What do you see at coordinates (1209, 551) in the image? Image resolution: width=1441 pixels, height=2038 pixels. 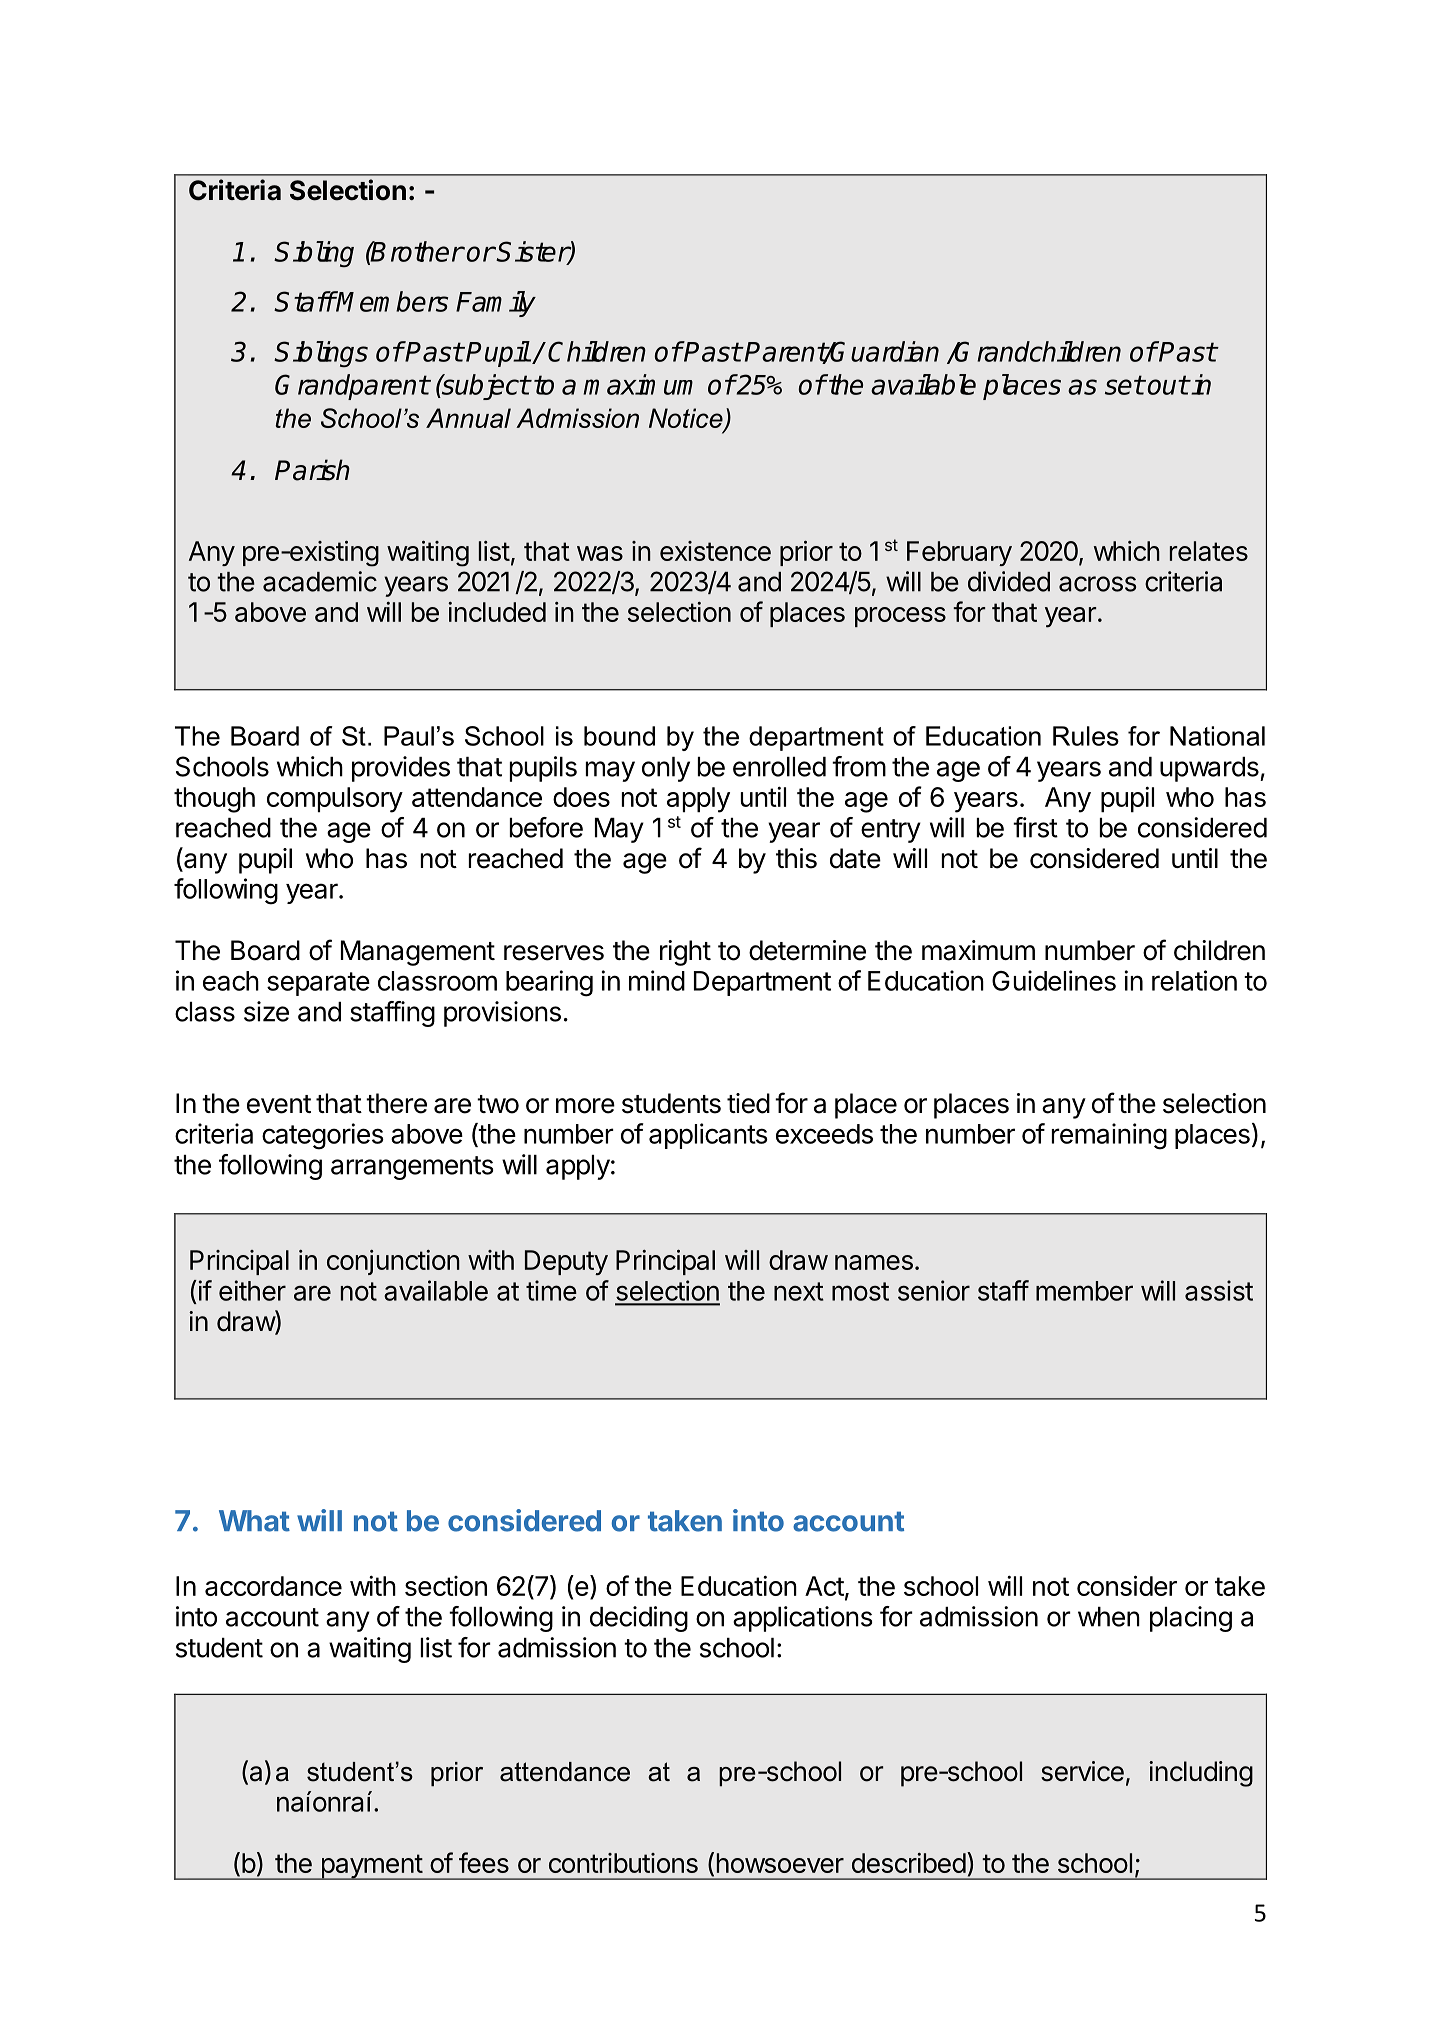 I see `relates` at bounding box center [1209, 551].
